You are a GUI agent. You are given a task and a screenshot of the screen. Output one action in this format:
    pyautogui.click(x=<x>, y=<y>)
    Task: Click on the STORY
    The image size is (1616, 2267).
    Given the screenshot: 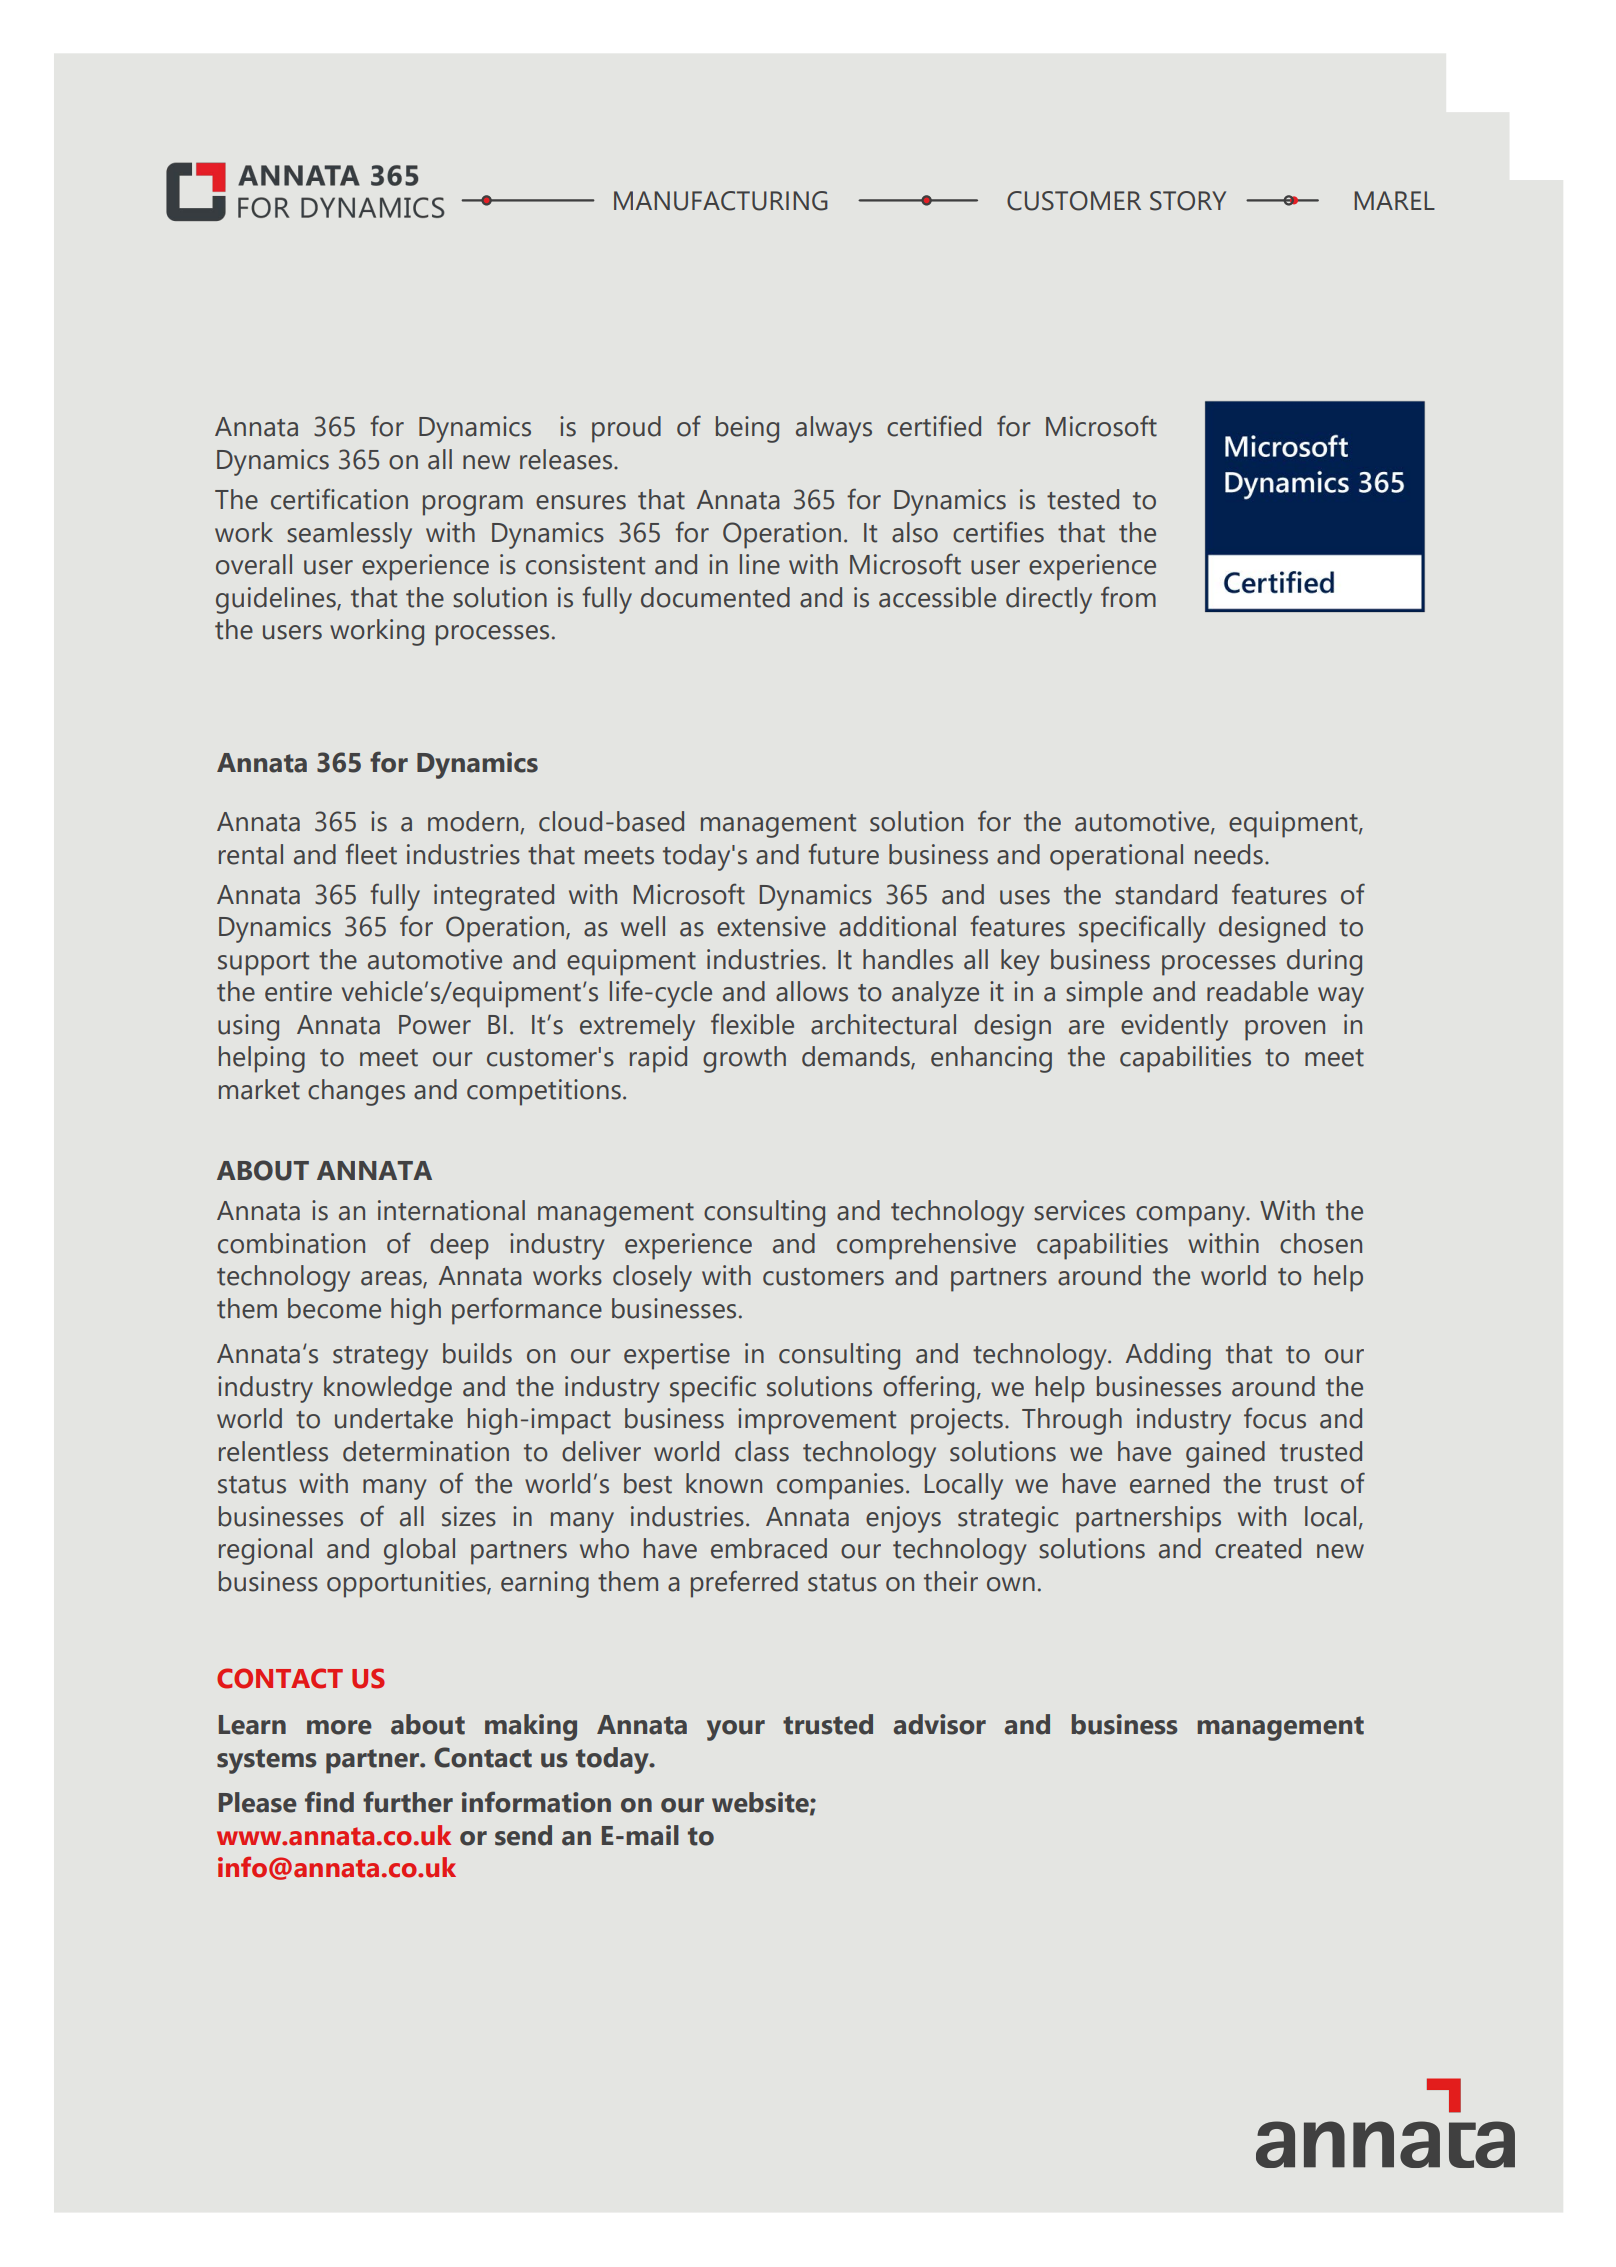 What is the action you would take?
    pyautogui.click(x=1188, y=201)
